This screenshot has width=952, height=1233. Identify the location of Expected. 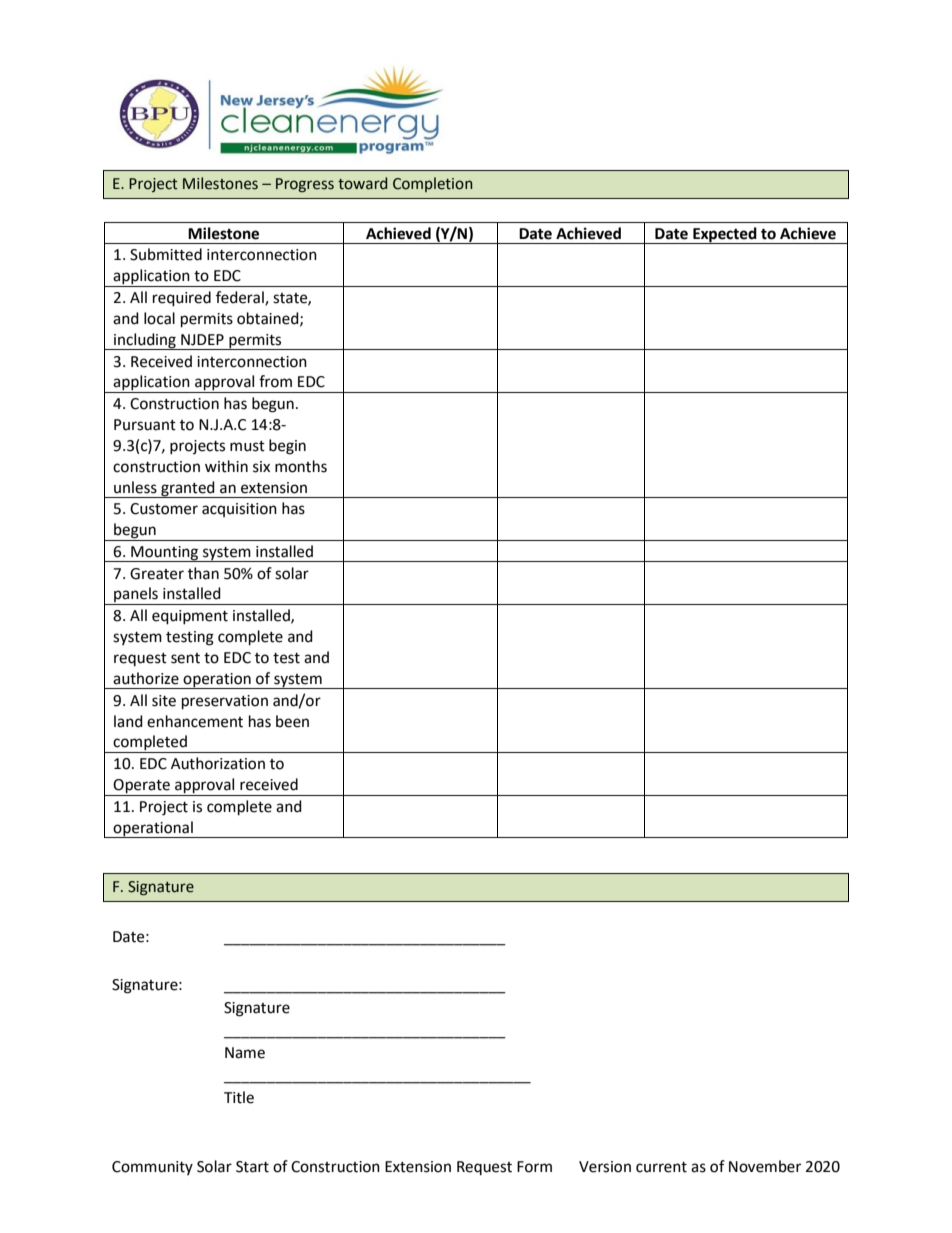
(725, 235).
